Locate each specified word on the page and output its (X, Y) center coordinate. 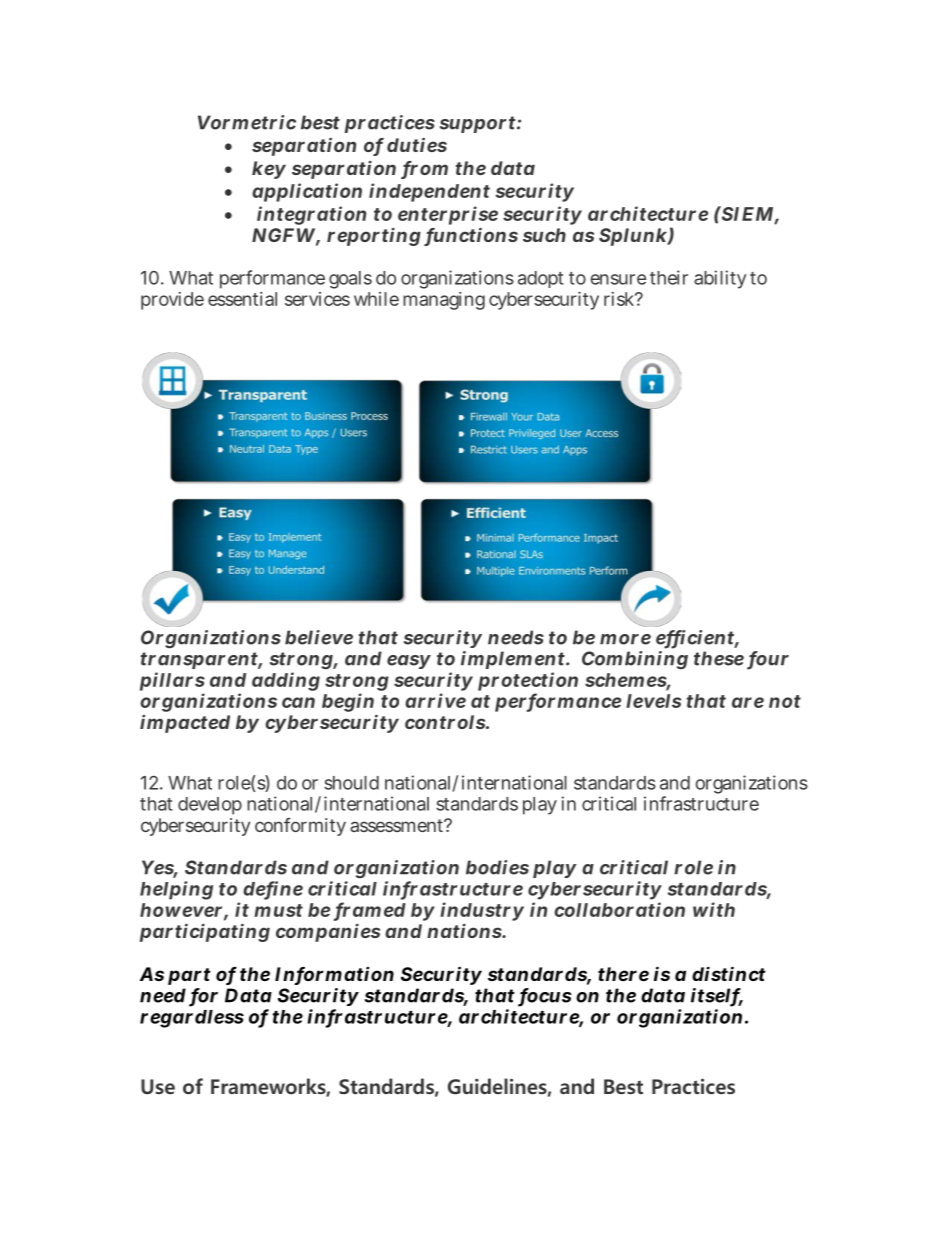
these (719, 658)
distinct (729, 973)
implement (514, 660)
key (269, 170)
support (477, 124)
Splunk (634, 237)
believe (319, 637)
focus (545, 996)
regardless (192, 1019)
